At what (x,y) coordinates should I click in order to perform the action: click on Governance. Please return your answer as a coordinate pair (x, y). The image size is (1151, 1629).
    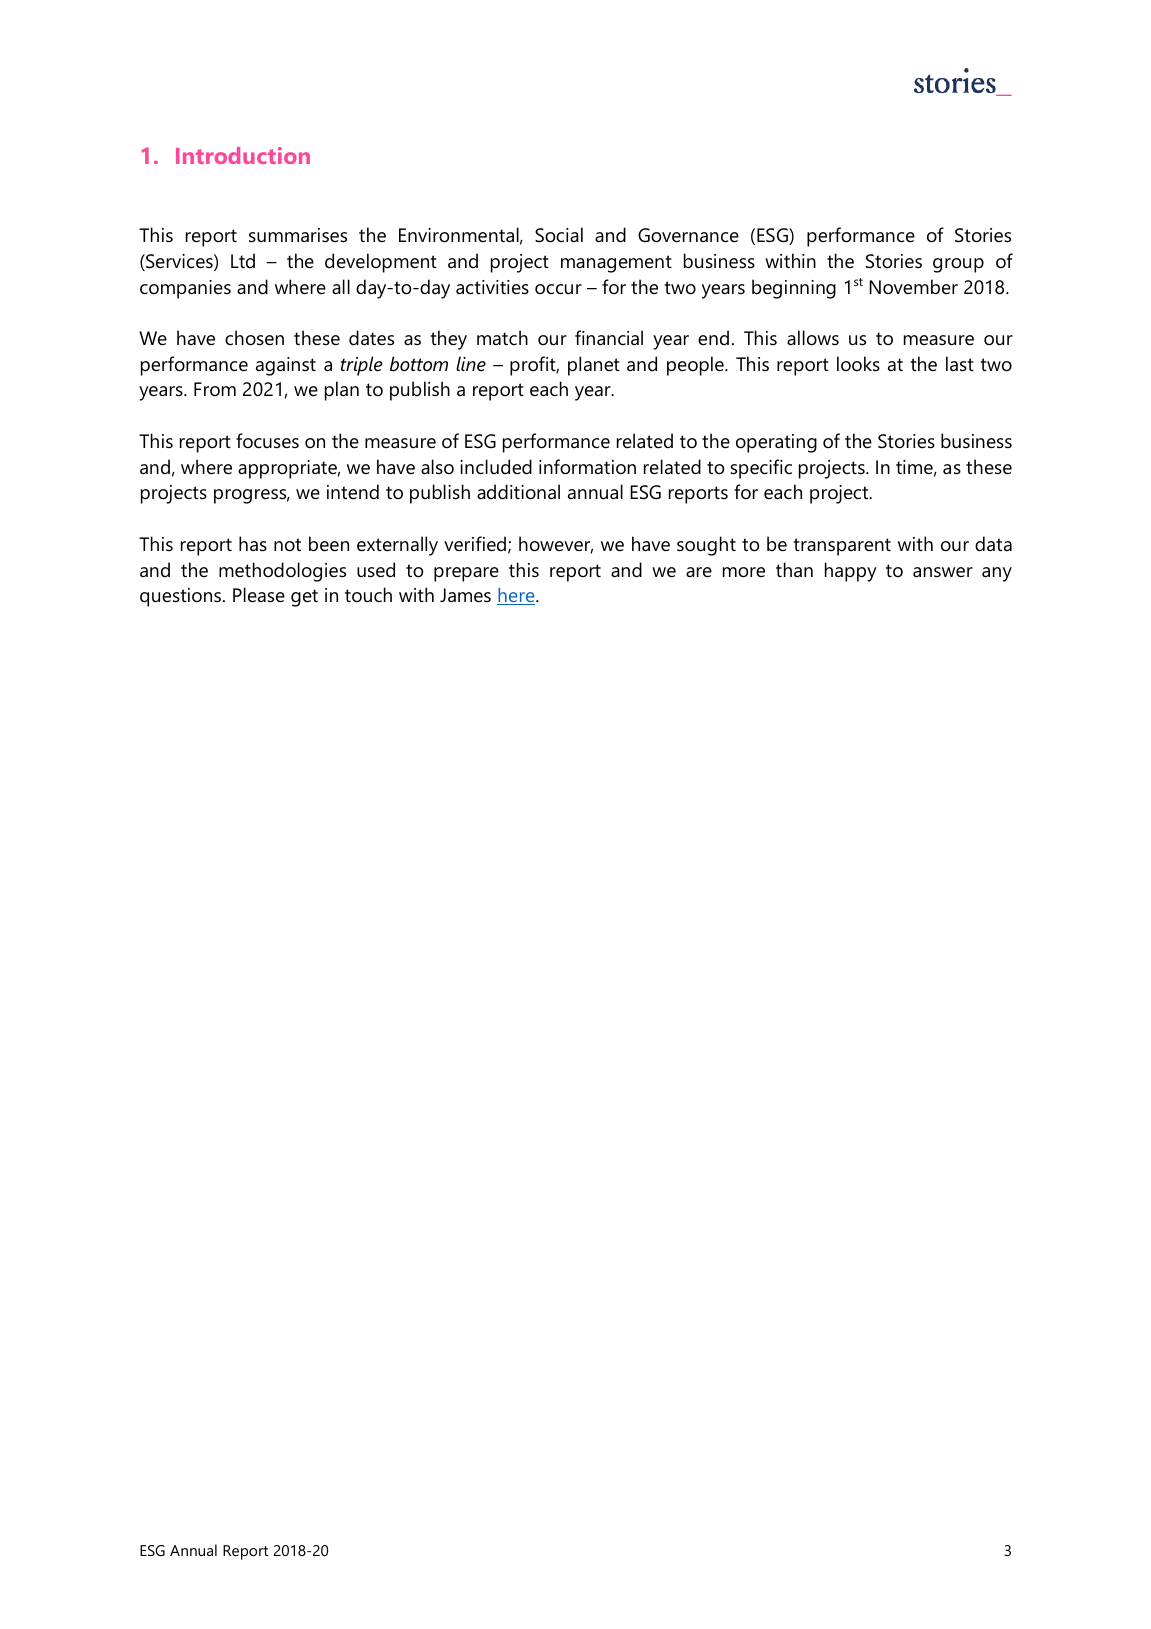
    Looking at the image, I should click on (688, 235).
